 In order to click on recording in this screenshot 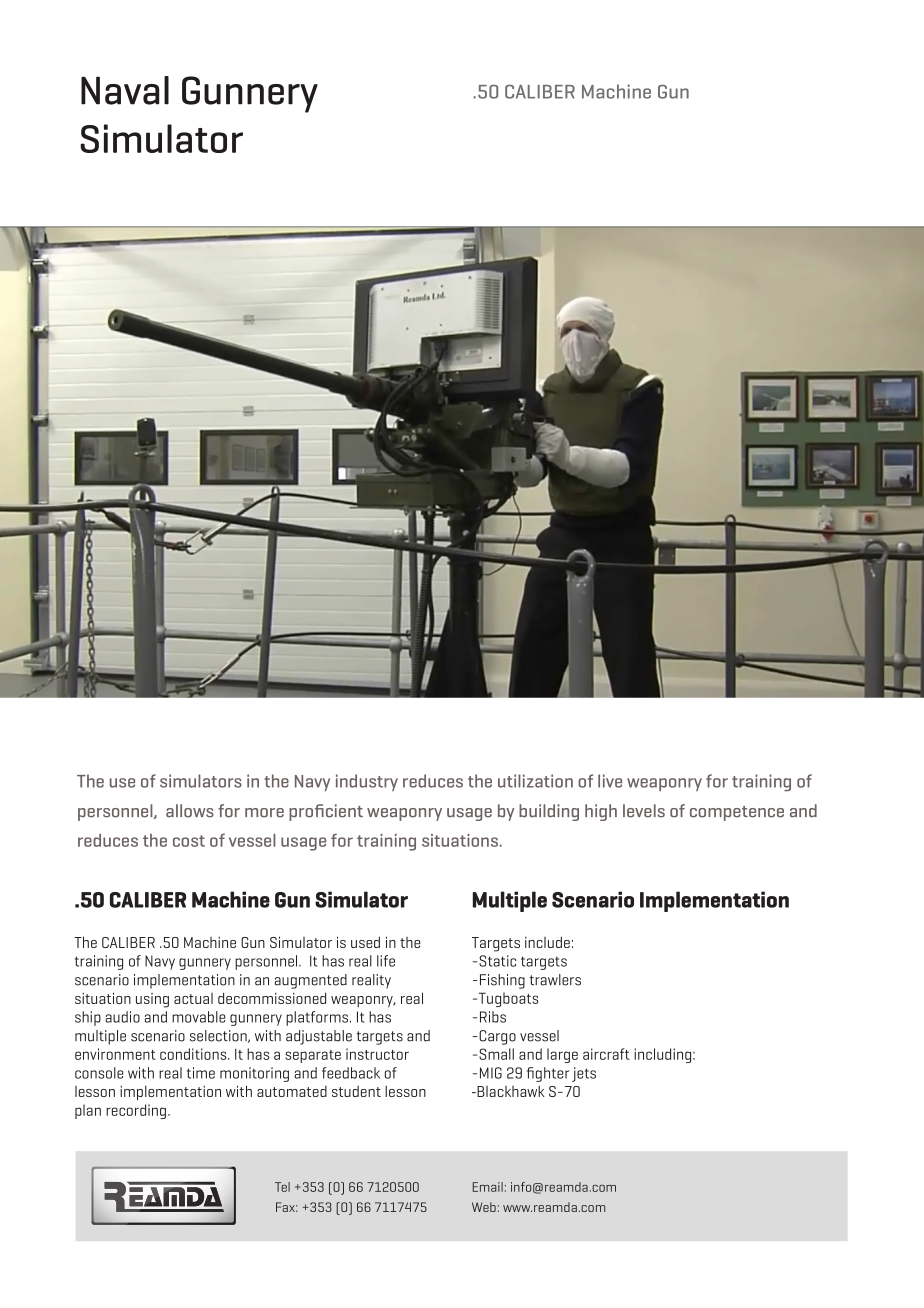, I will do `click(136, 1111)`.
